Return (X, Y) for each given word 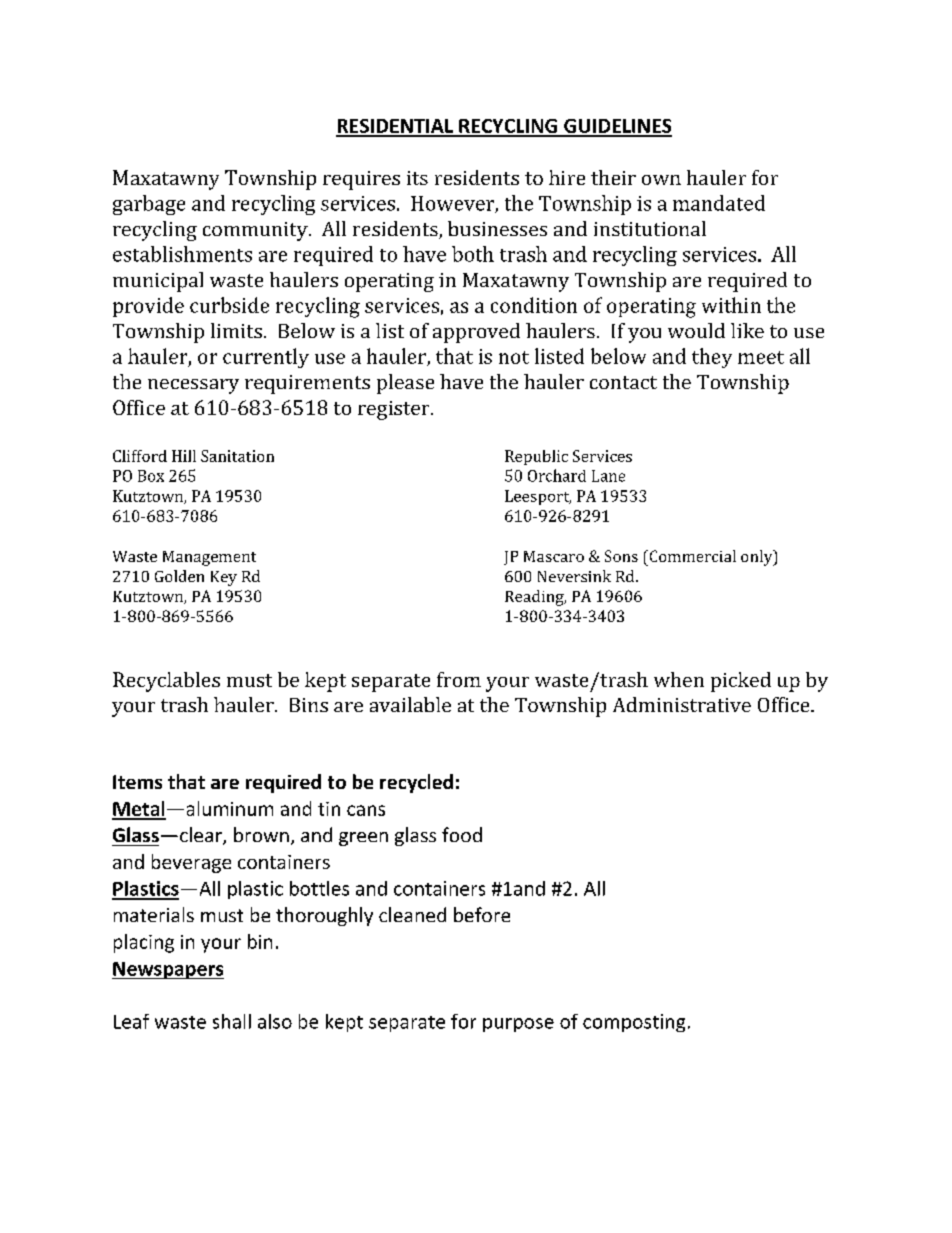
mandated (719, 203)
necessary (193, 386)
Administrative (682, 704)
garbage (149, 205)
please (405, 384)
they (712, 358)
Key (224, 578)
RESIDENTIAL (395, 127)
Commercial (691, 556)
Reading (535, 598)
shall (232, 1021)
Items (137, 782)
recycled (416, 783)
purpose (518, 1025)
